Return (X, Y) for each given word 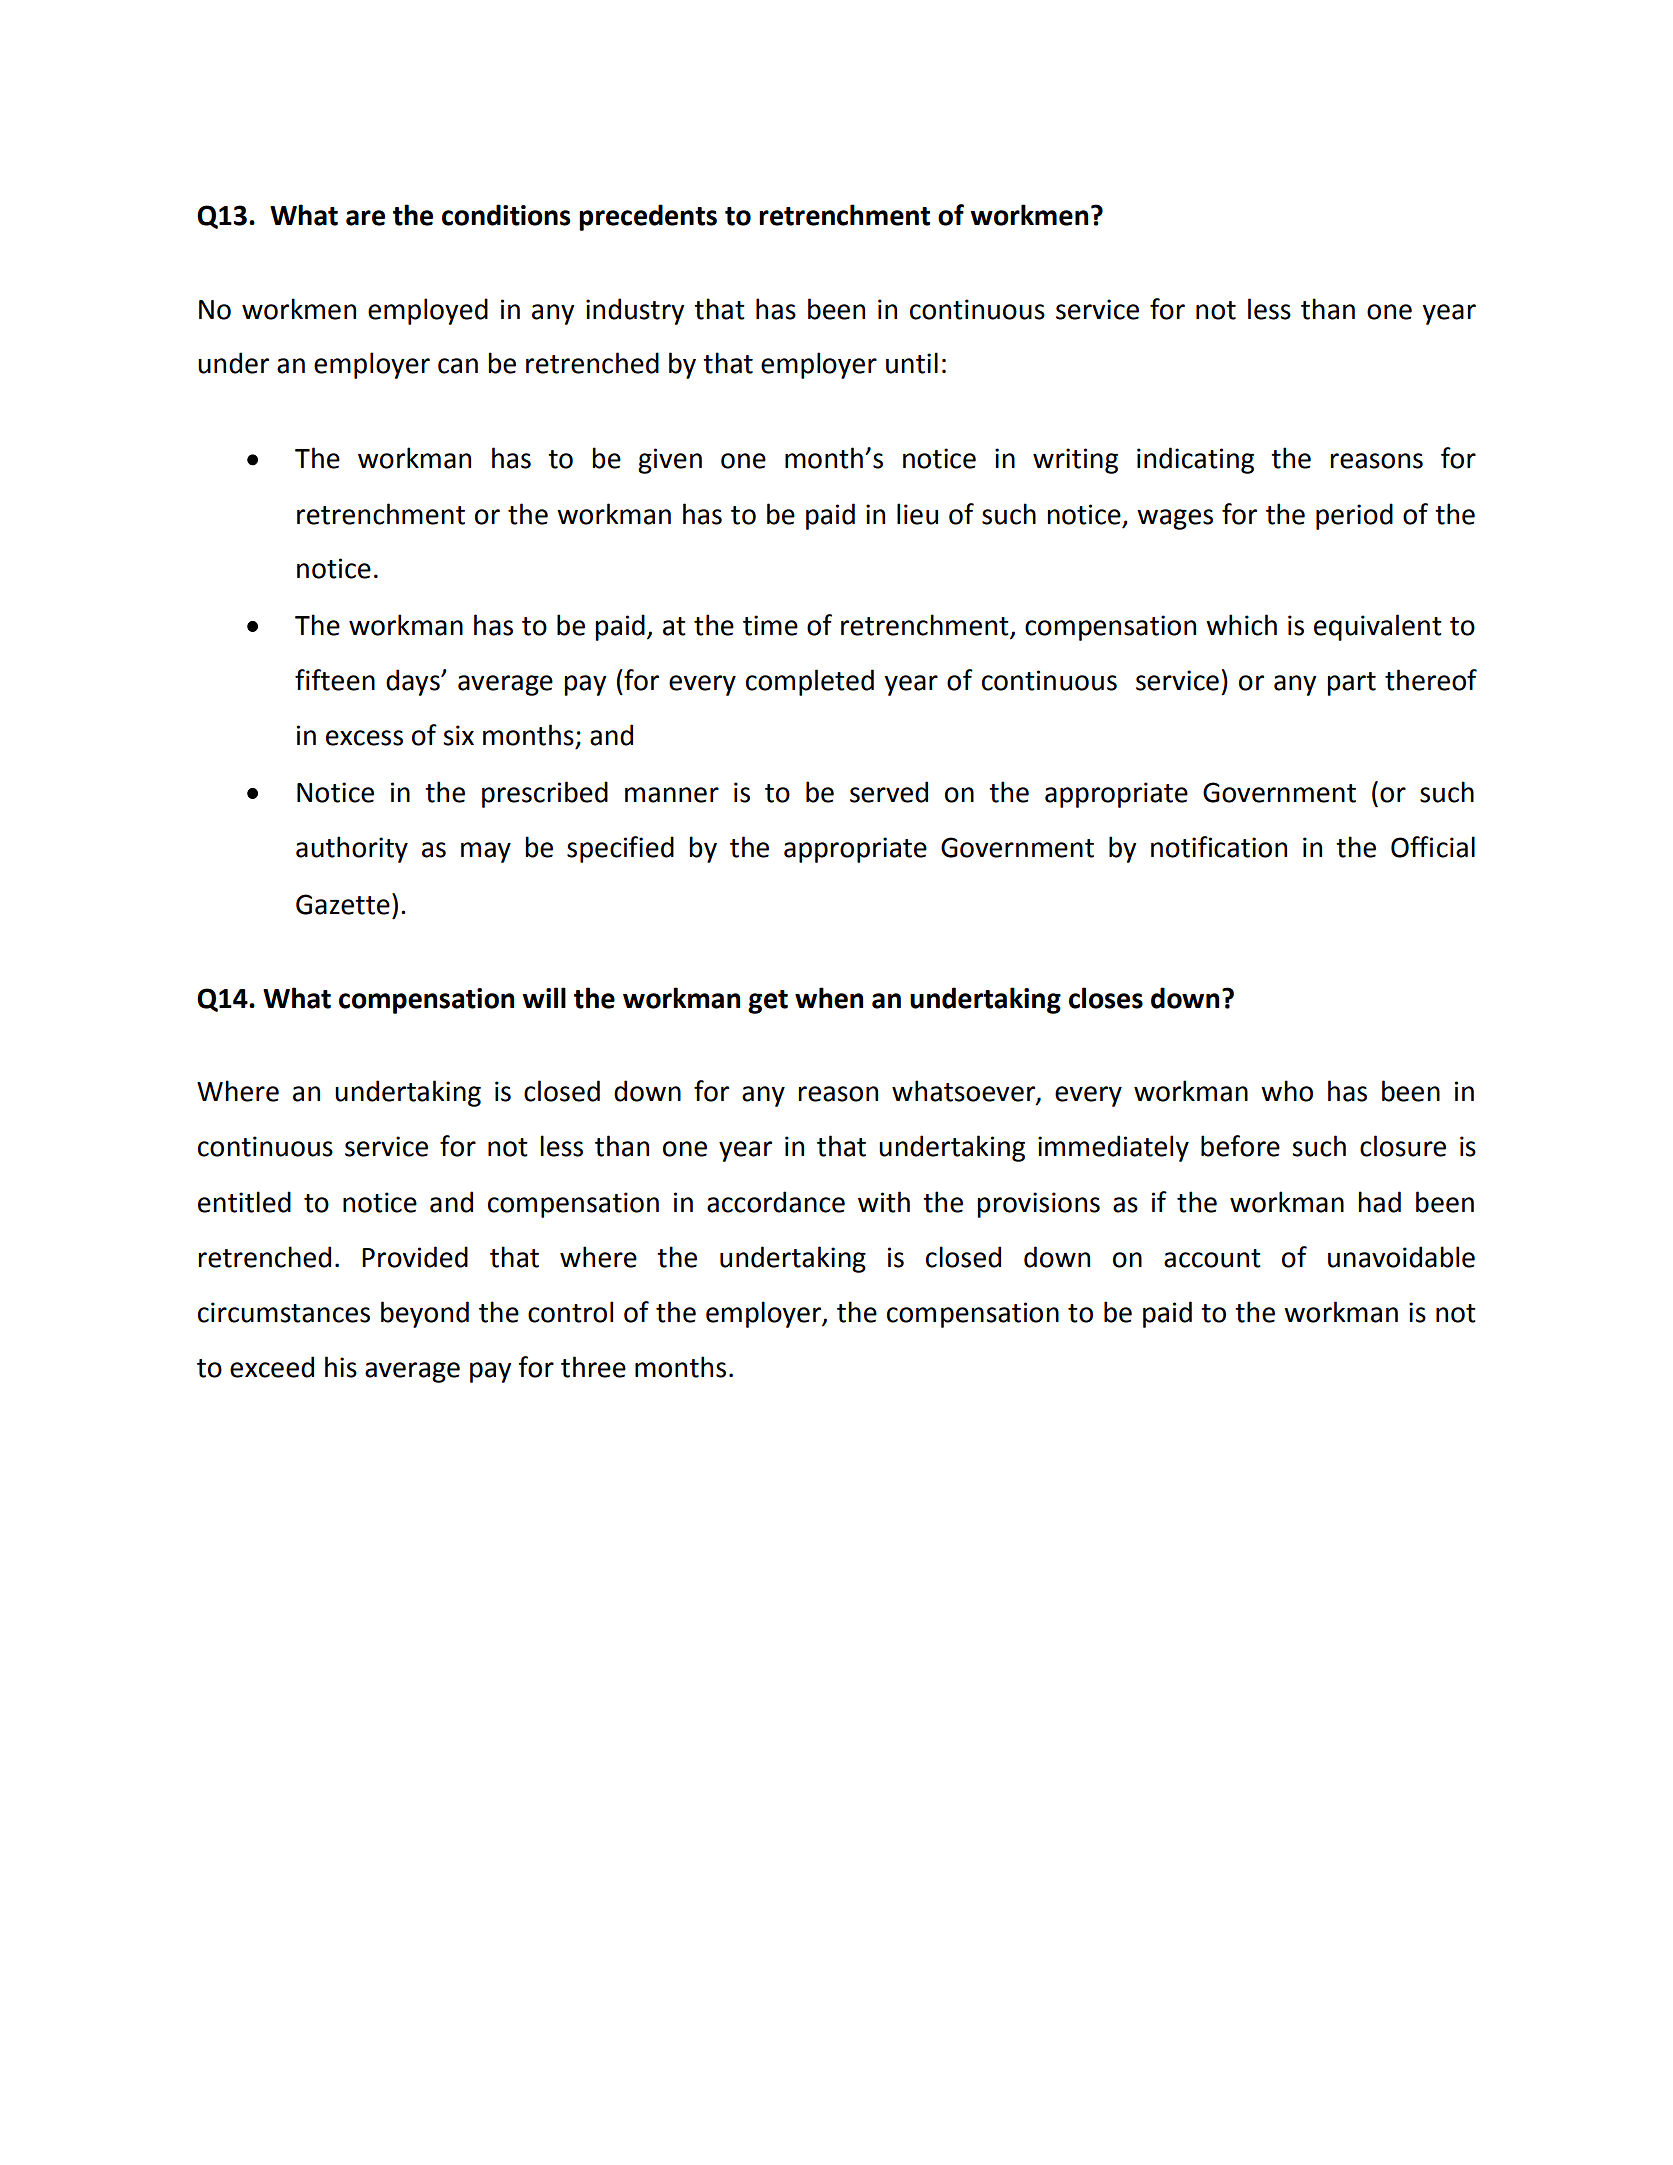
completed (810, 682)
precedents (648, 217)
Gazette (343, 904)
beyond (425, 1314)
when (829, 998)
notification (1219, 847)
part (1351, 684)
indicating (1195, 460)
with (884, 1202)
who (1287, 1091)
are (365, 218)
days (414, 682)
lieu (917, 514)
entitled (244, 1202)
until (912, 363)
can (458, 366)
